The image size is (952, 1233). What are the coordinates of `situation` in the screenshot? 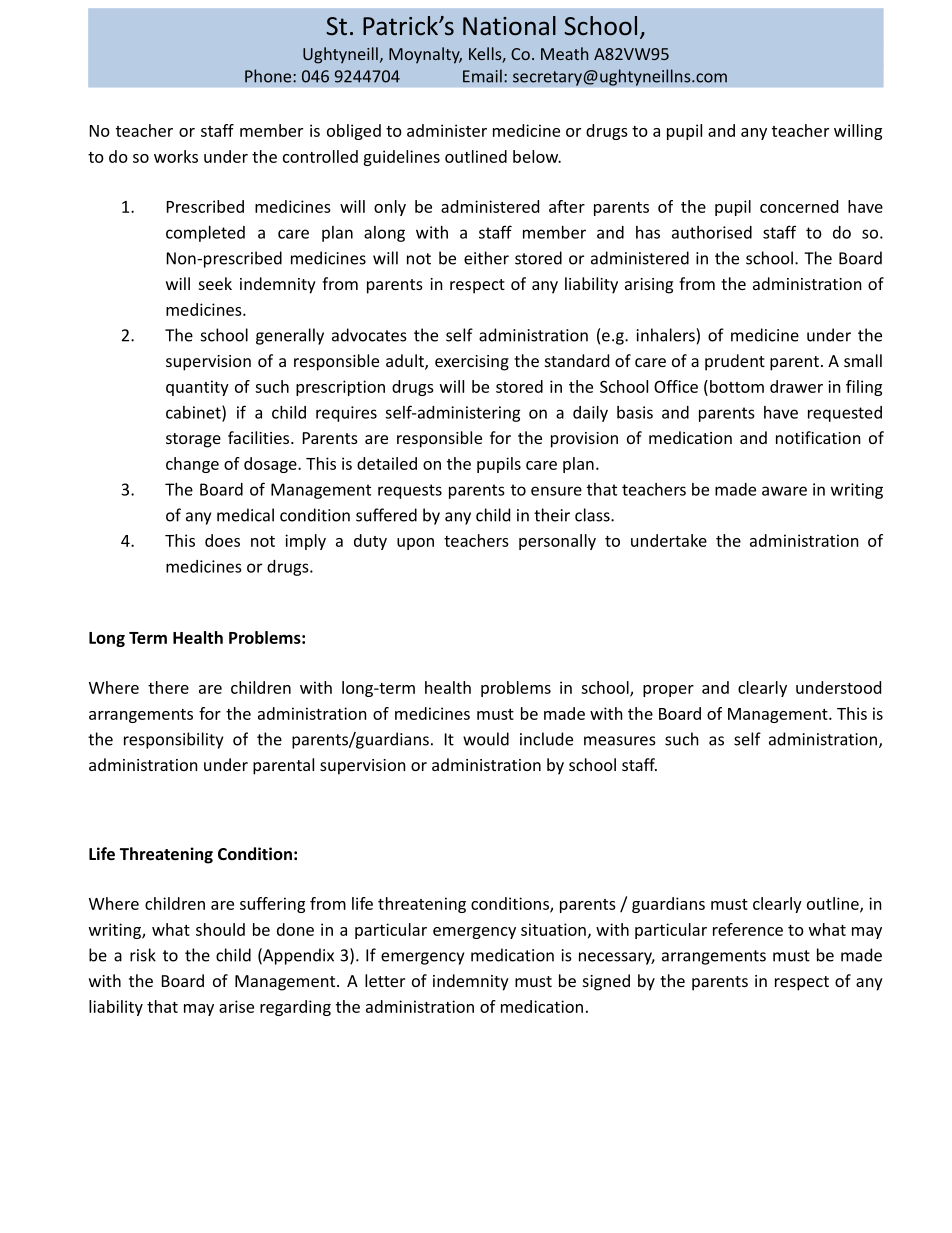 It's located at (553, 929).
